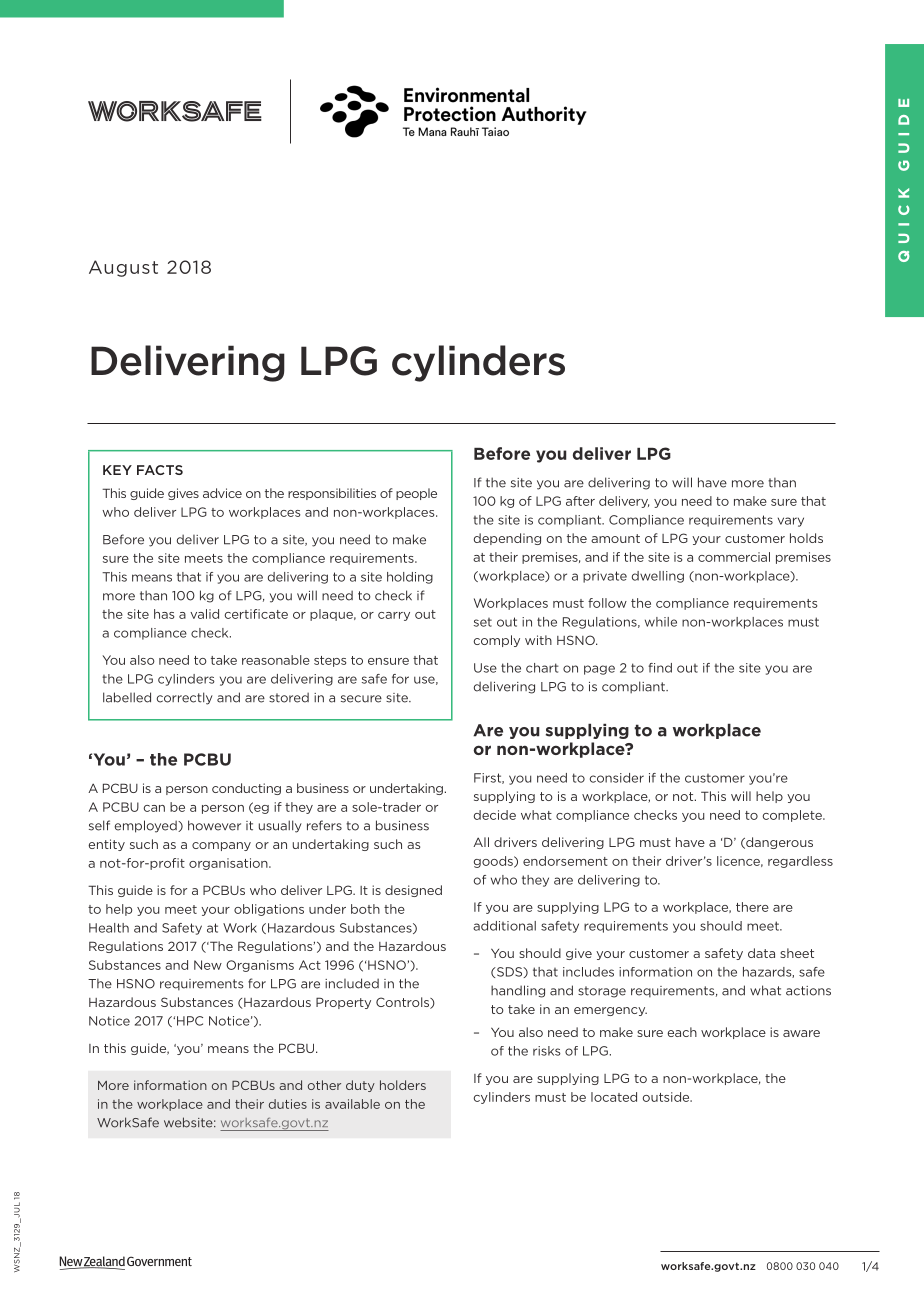 The height and width of the screenshot is (1308, 924). Describe the element at coordinates (190, 1021) in the screenshot. I see `HPC` at that location.
